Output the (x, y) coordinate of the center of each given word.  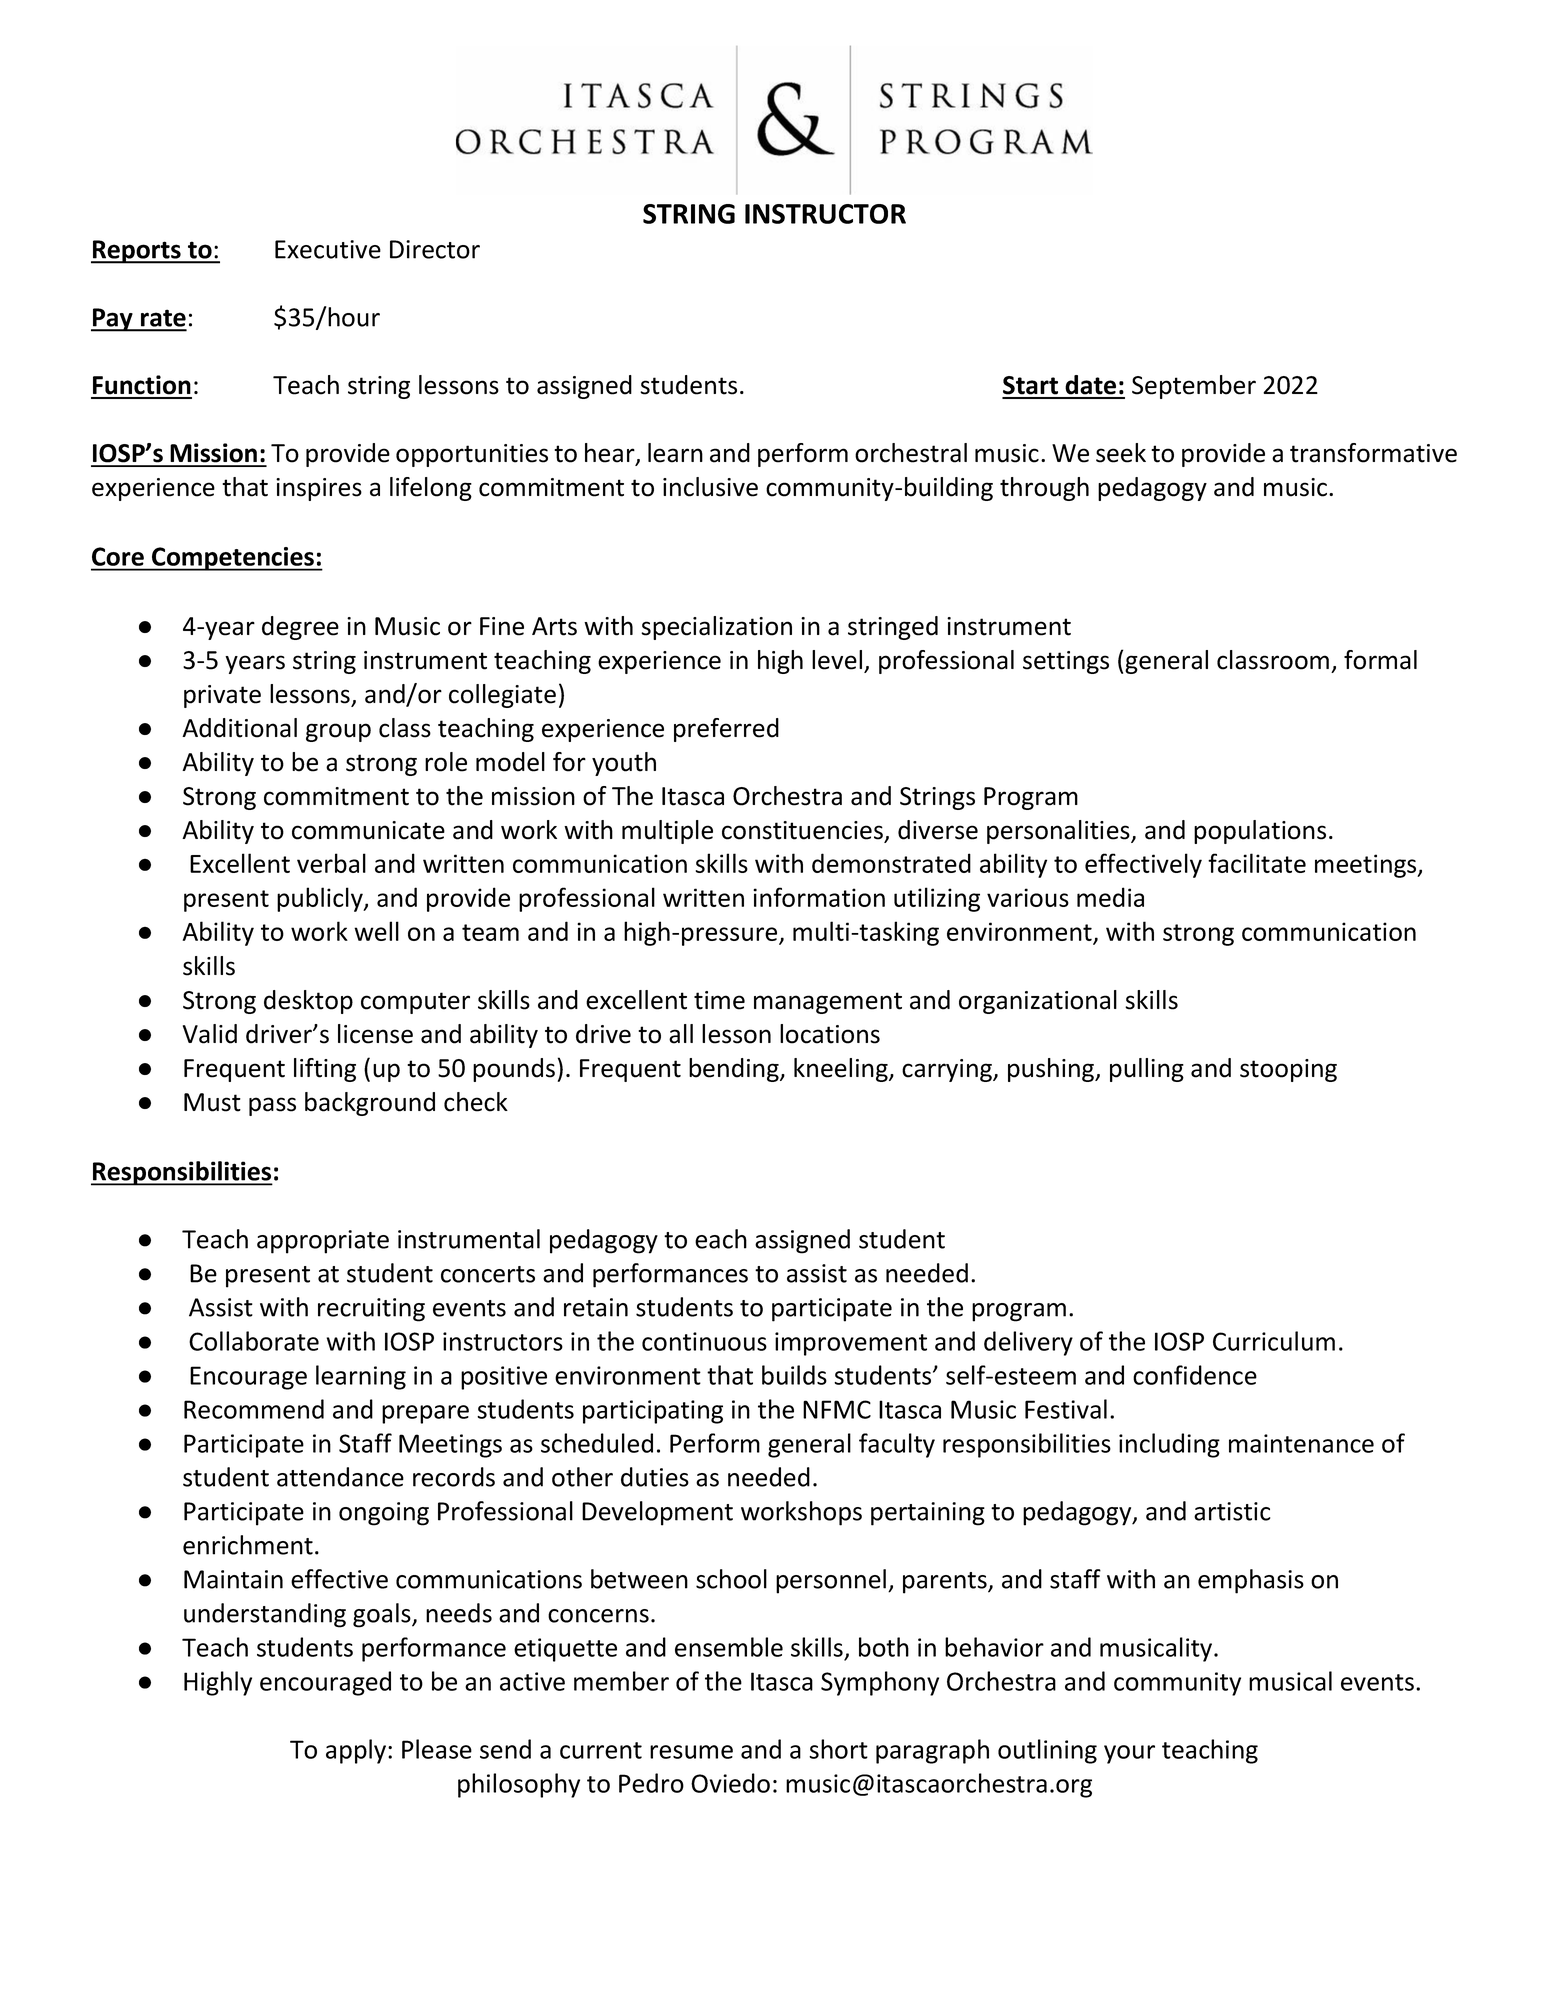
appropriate (323, 1242)
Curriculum (1274, 1341)
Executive (328, 249)
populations (1260, 832)
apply (357, 1751)
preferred (726, 730)
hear (611, 454)
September (1194, 387)
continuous (704, 1341)
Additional (239, 728)
